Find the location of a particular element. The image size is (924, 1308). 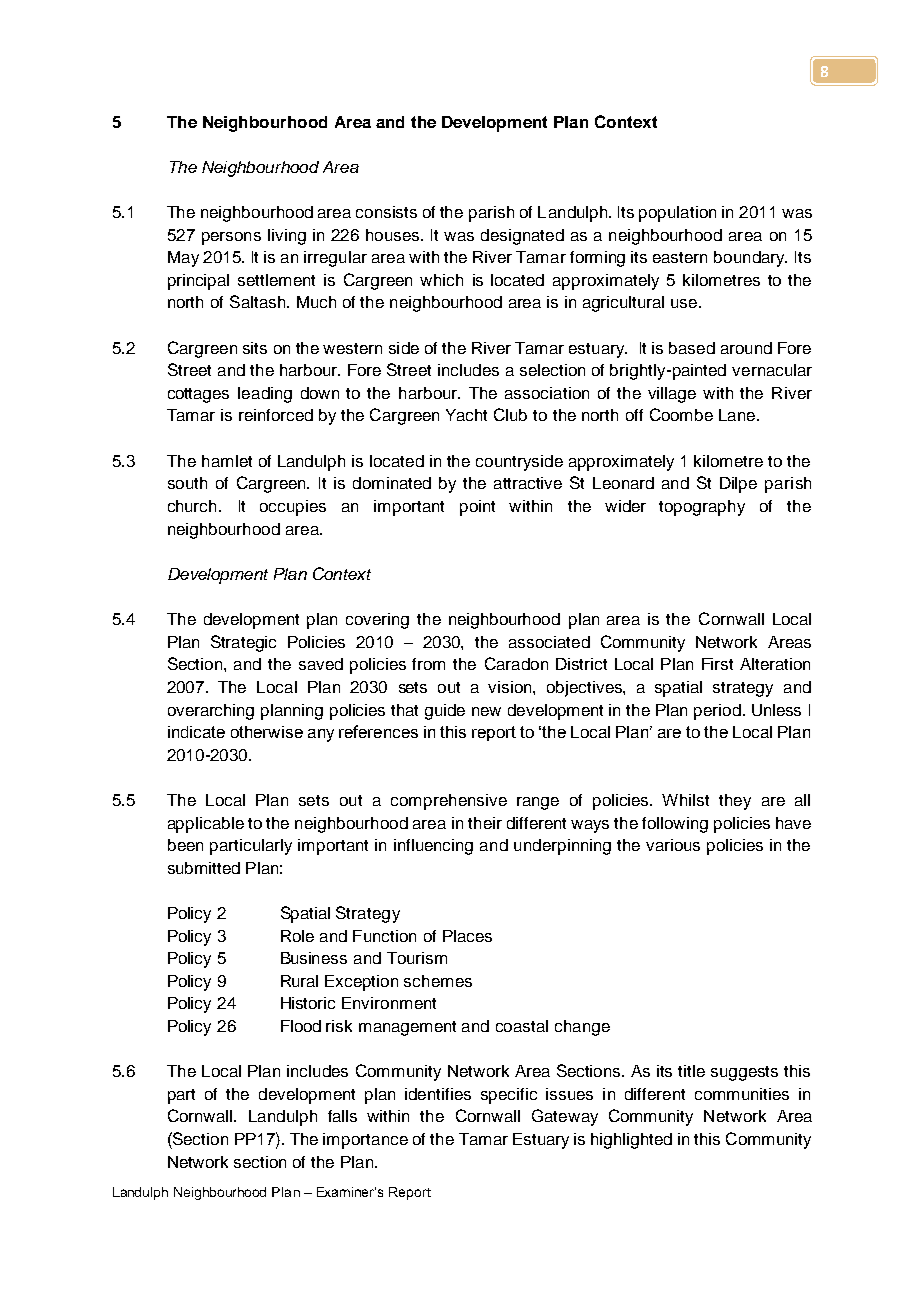

boundary is located at coordinates (750, 259).
